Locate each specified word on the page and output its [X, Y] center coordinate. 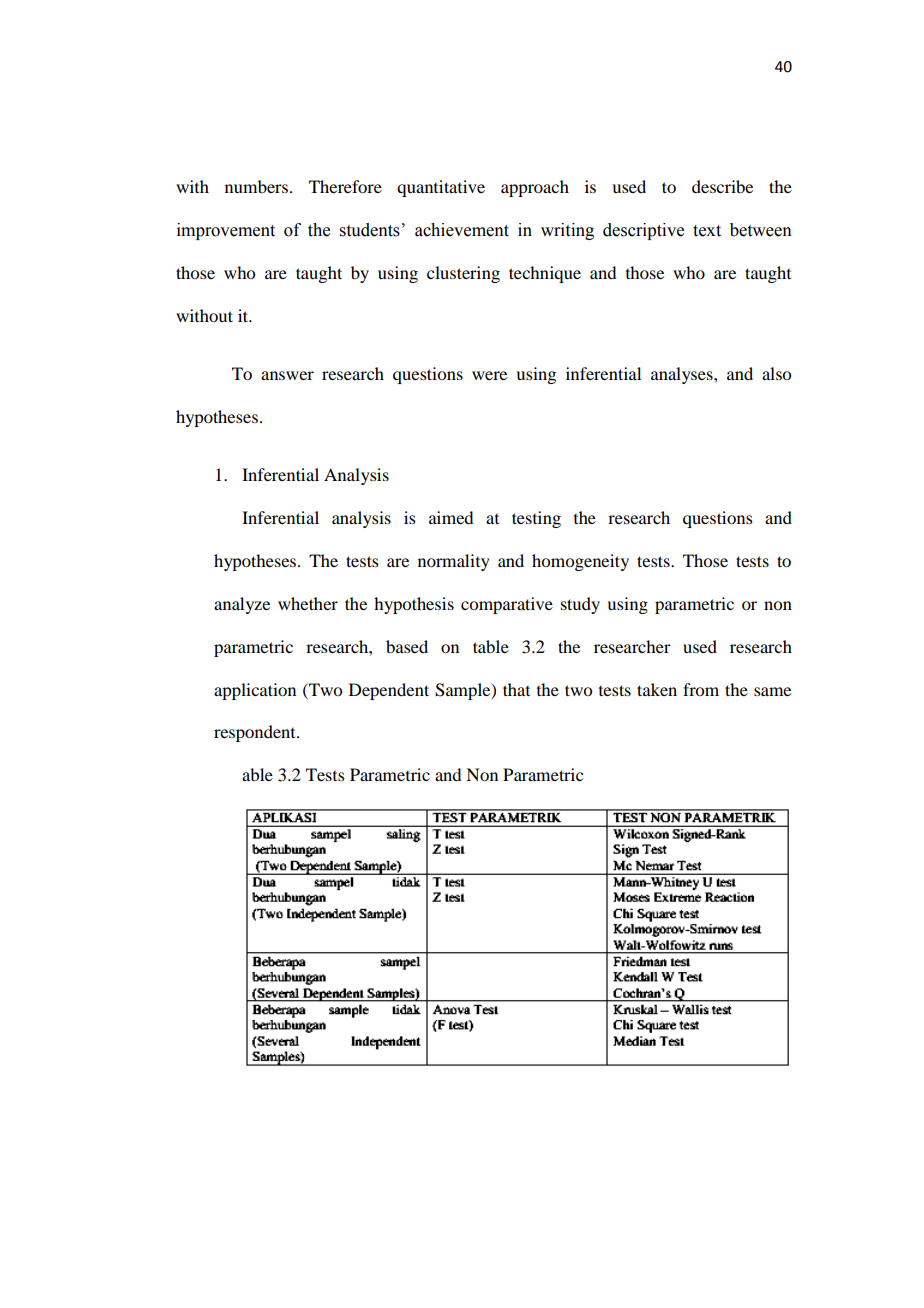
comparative [507, 605]
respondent [256, 733]
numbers [256, 186]
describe [722, 186]
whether [308, 603]
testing [536, 519]
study [580, 605]
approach [535, 188]
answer [287, 375]
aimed [451, 517]
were [489, 375]
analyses [683, 375]
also [776, 373]
